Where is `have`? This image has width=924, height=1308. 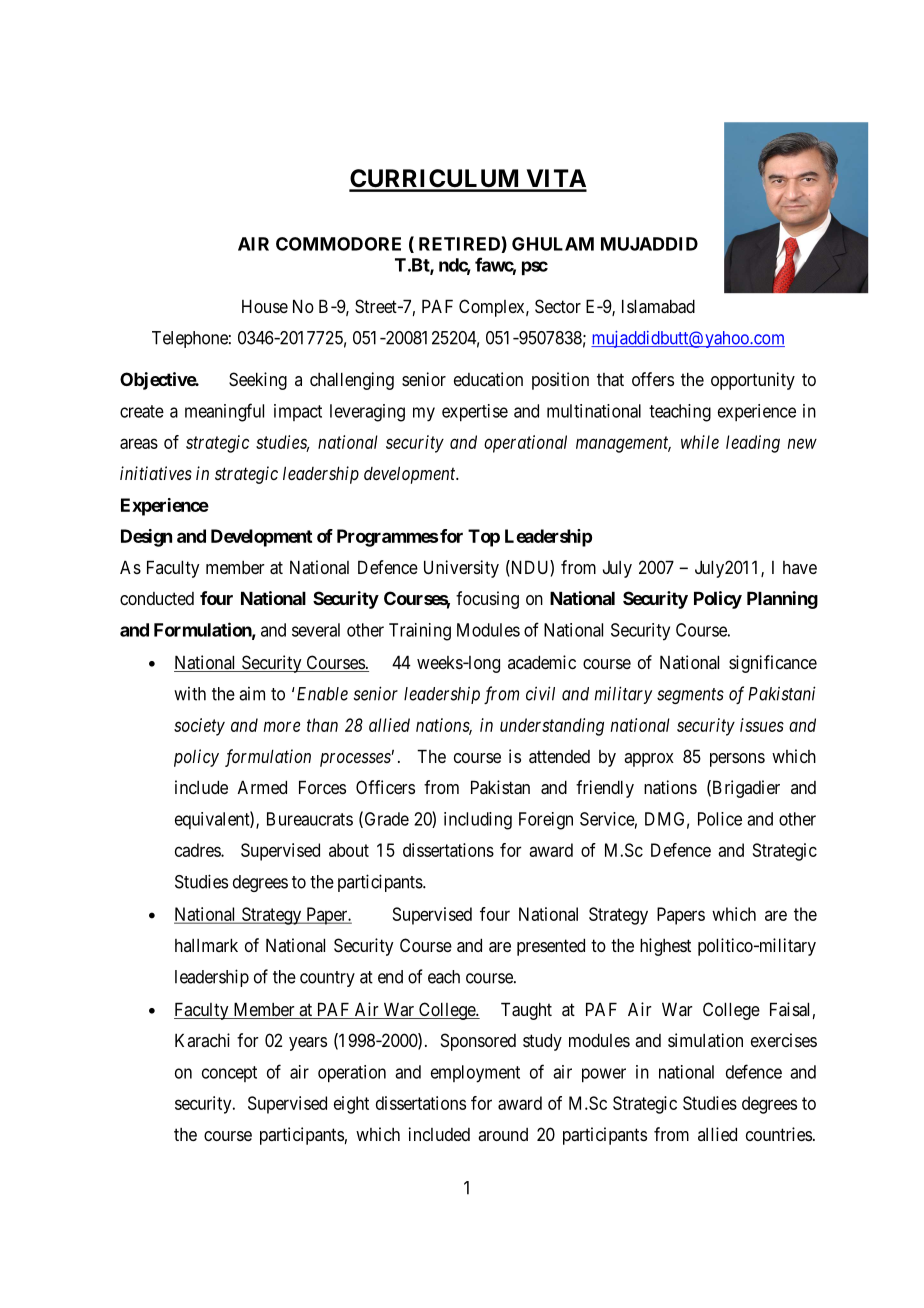 have is located at coordinates (800, 567).
